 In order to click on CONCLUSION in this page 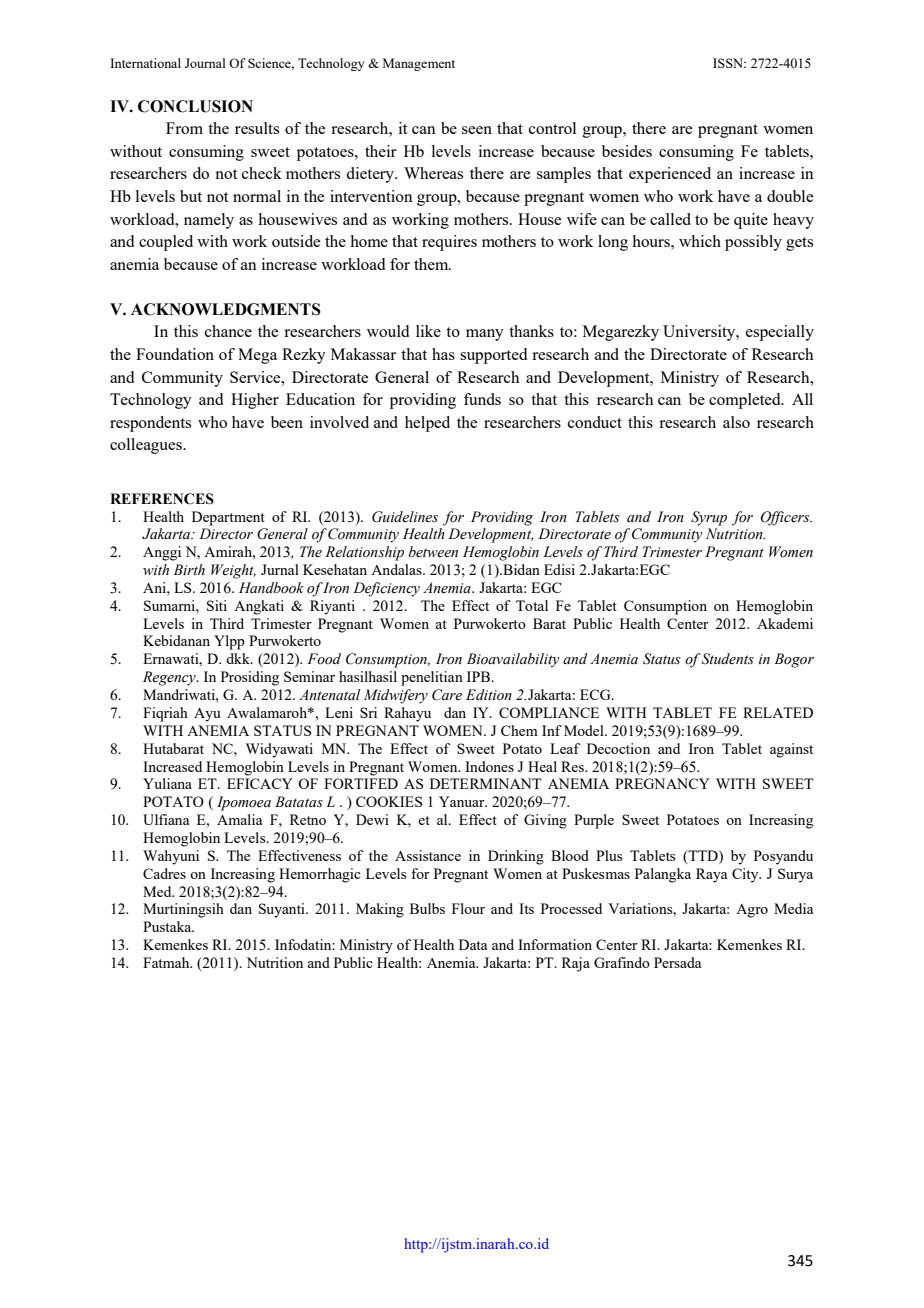, I will do `click(195, 106)`.
